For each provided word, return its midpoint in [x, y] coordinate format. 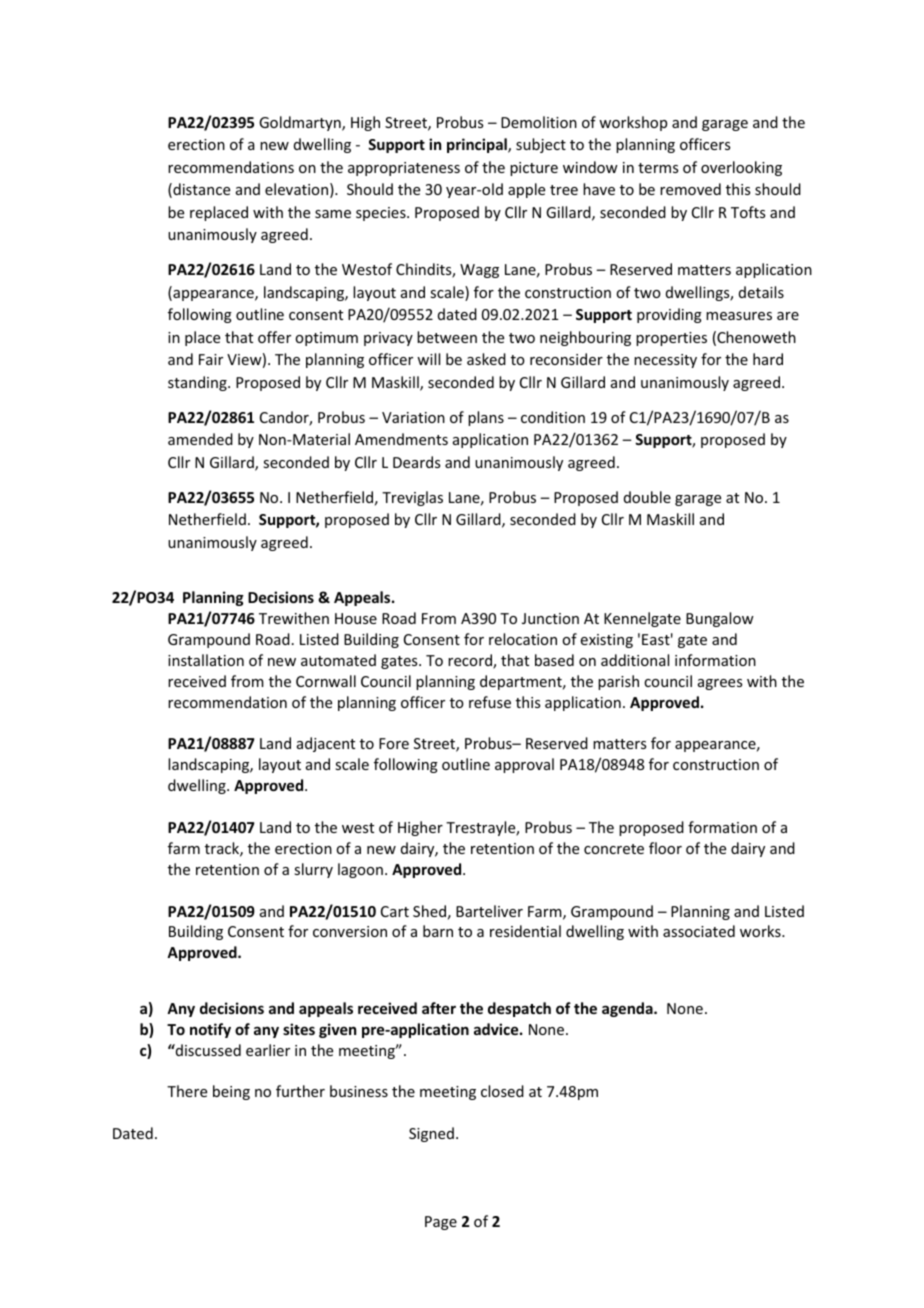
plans [486, 418]
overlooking [741, 168]
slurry [313, 870]
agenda [628, 1009]
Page [441, 1223]
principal [478, 145]
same [333, 214]
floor [665, 848]
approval [524, 765]
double [647, 497]
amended [200, 439]
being [231, 1092]
